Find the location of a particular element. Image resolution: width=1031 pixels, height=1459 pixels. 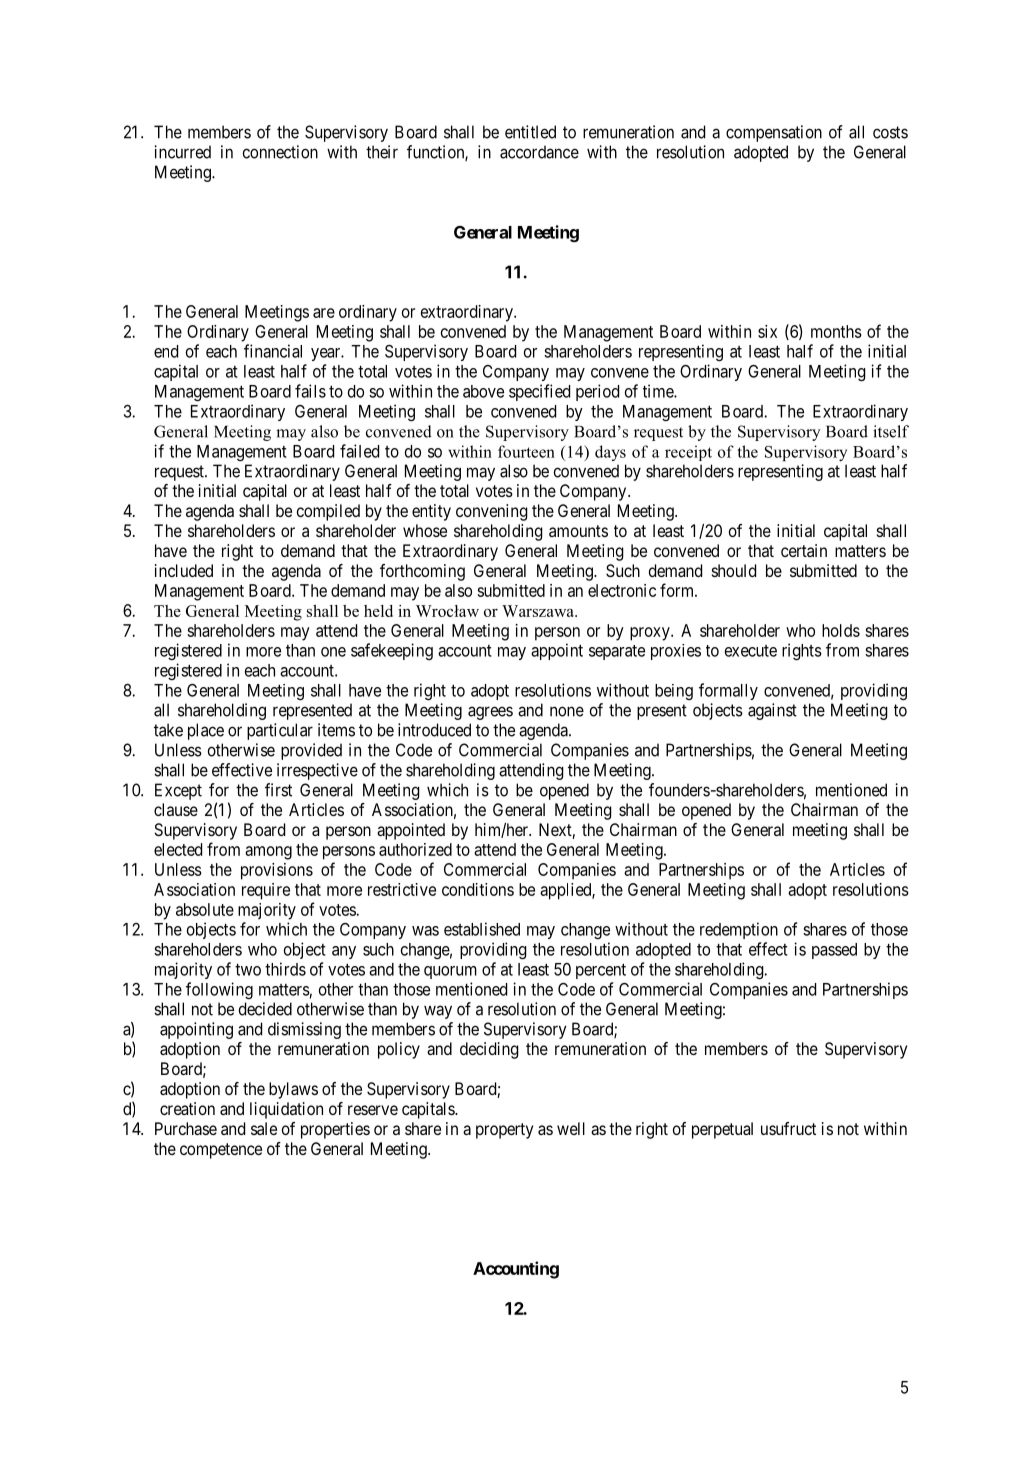

agrees is located at coordinates (490, 713).
